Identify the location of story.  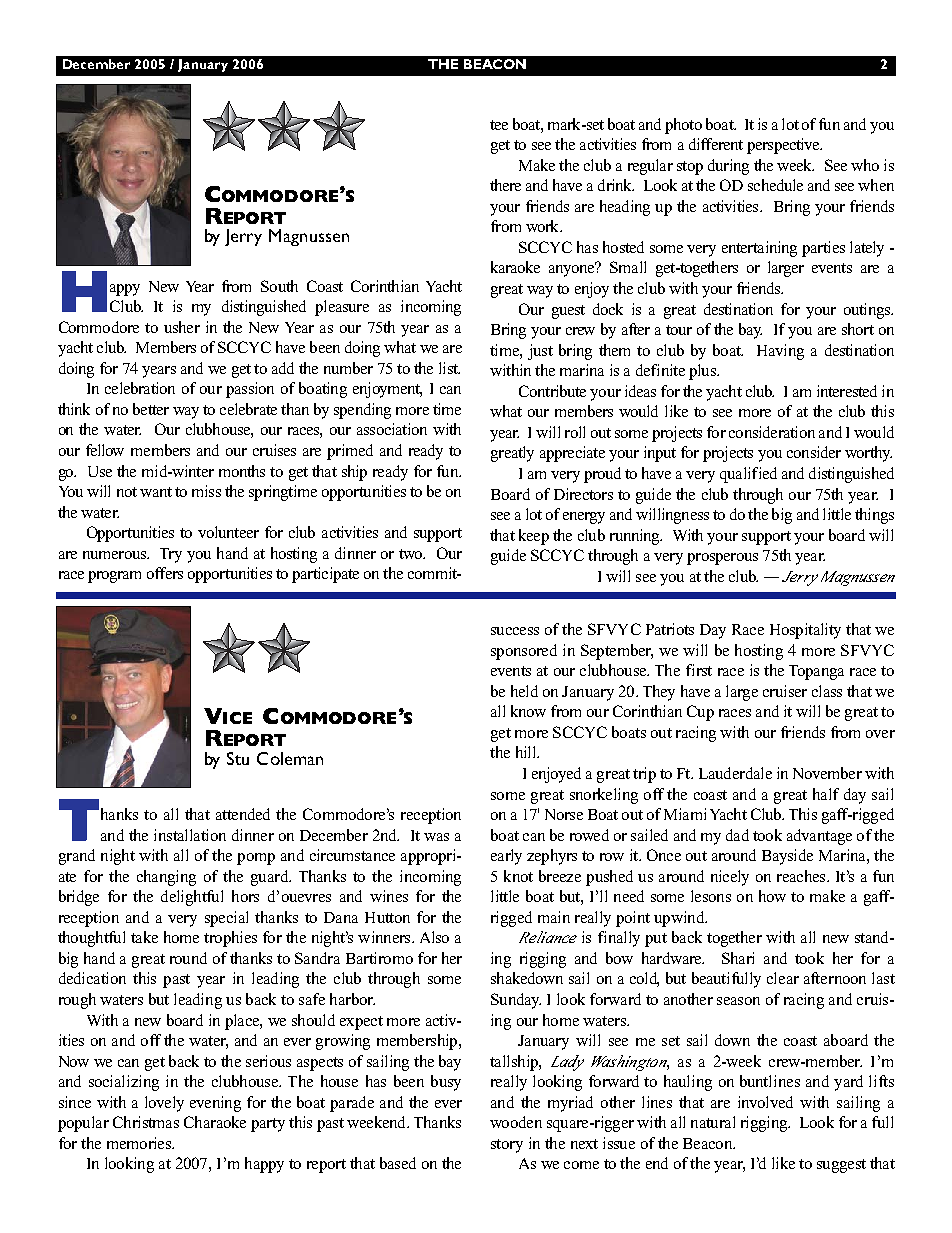
(507, 1146).
